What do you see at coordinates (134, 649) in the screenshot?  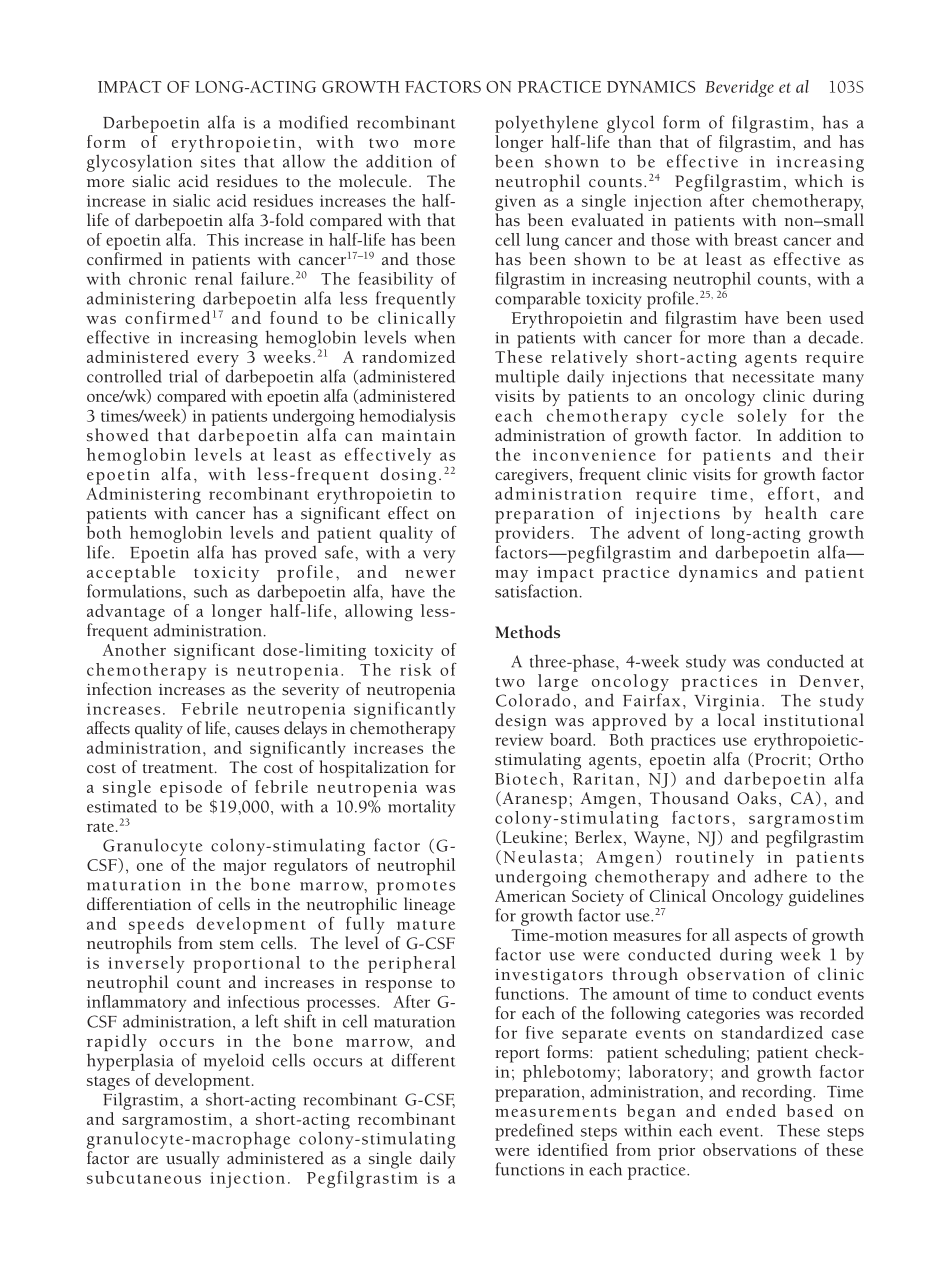 I see `Another` at bounding box center [134, 649].
